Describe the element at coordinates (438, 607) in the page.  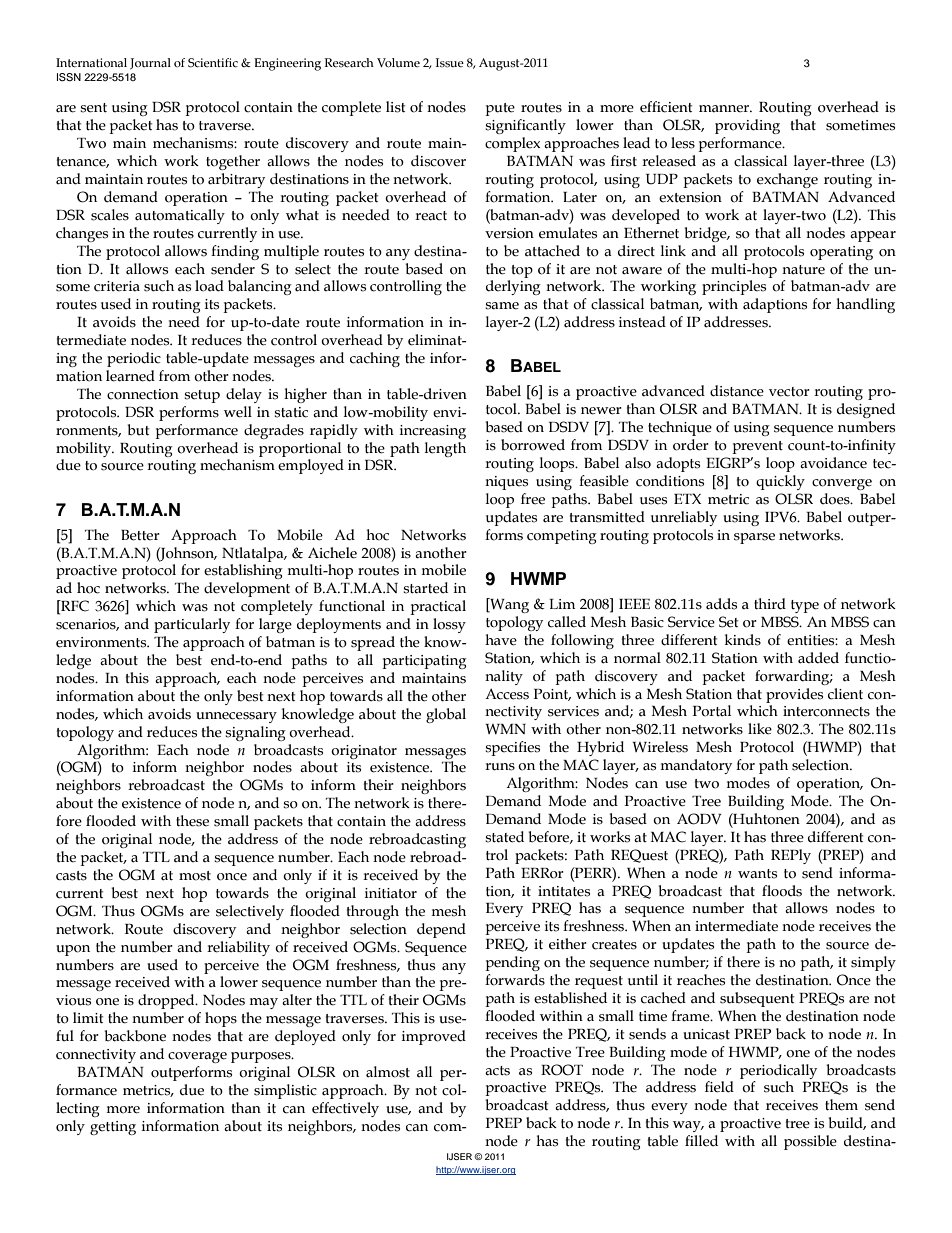
I see `practical` at that location.
